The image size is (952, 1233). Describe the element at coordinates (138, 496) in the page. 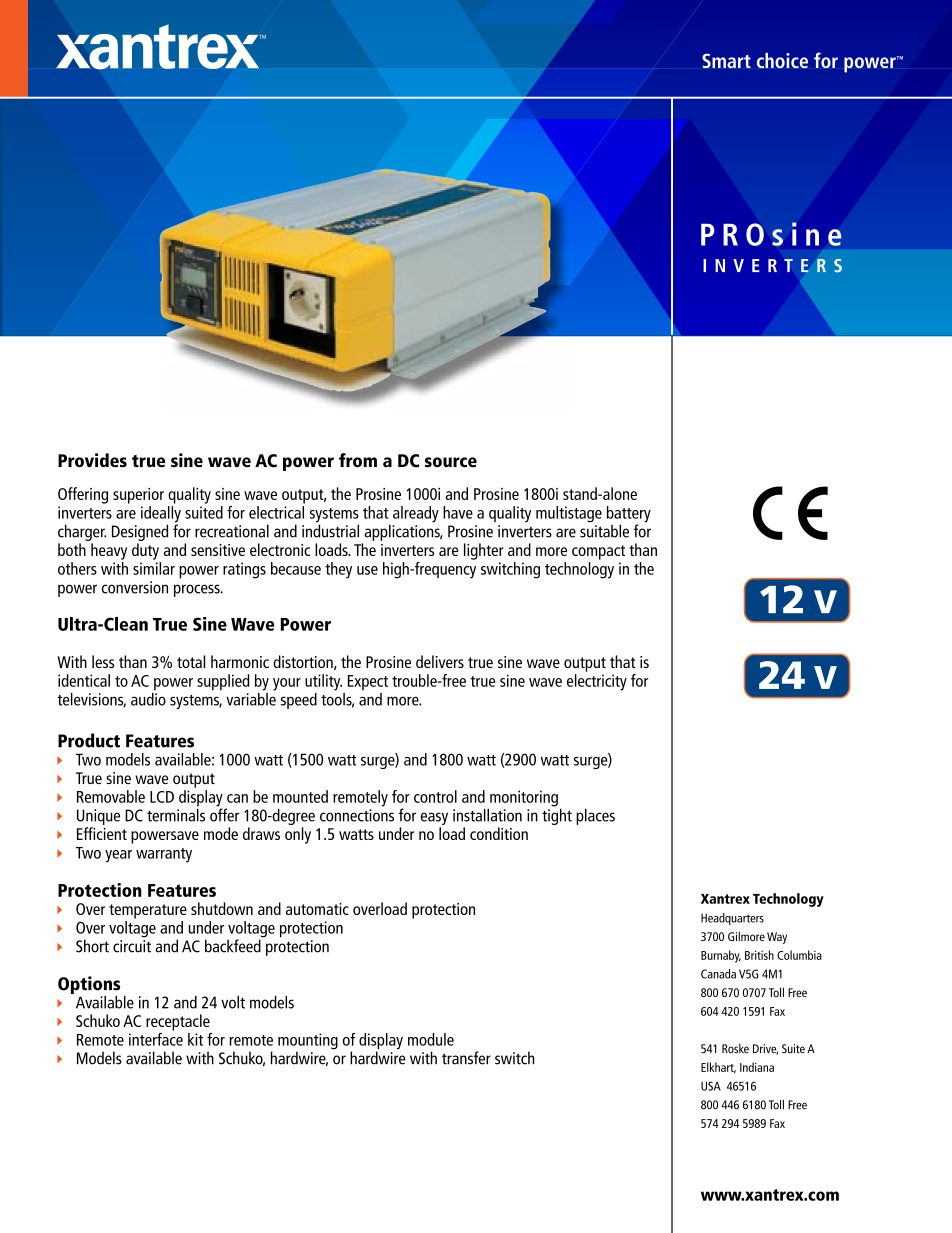

I see `superior` at that location.
